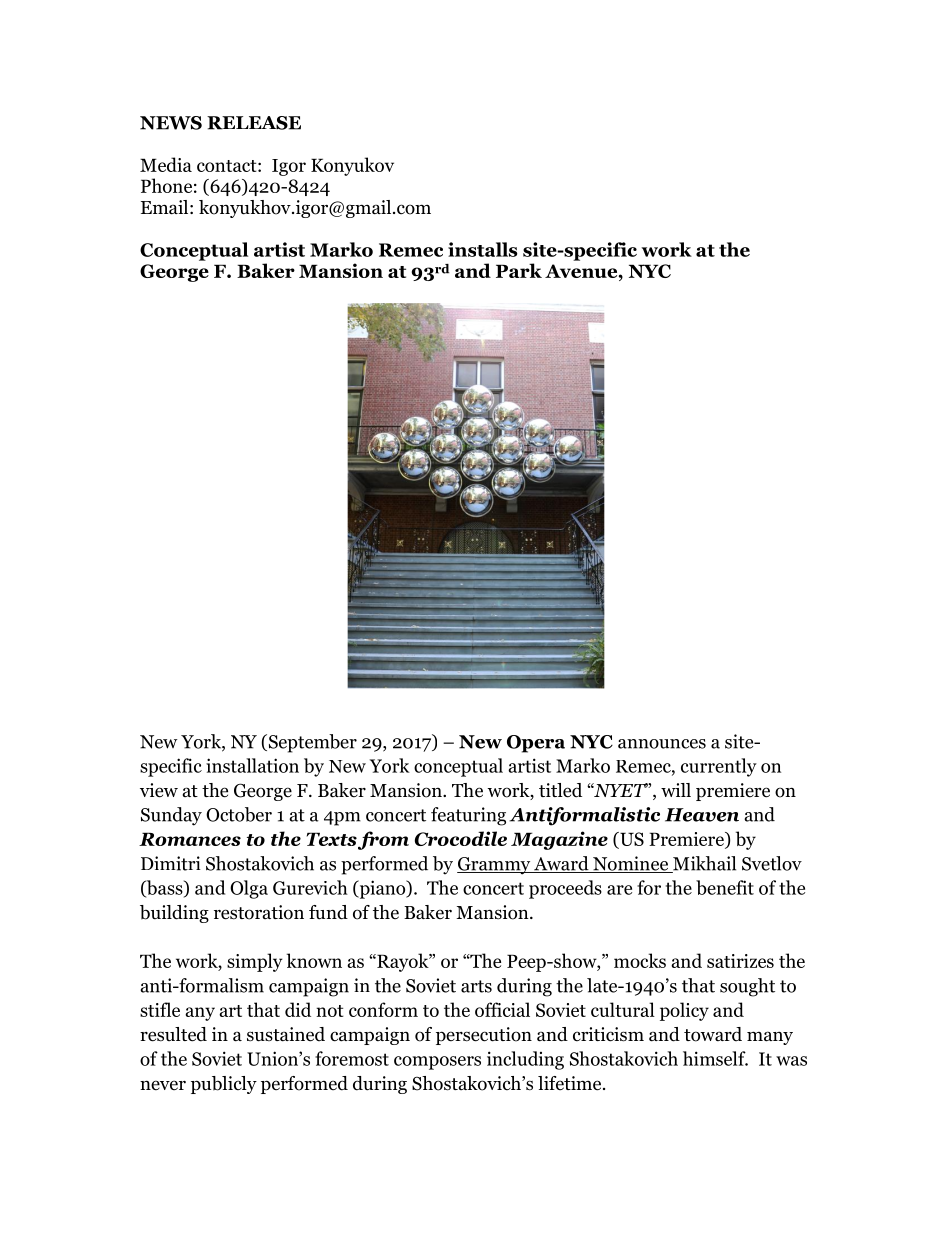 This screenshot has height=1233, width=952. I want to click on currently, so click(719, 767).
